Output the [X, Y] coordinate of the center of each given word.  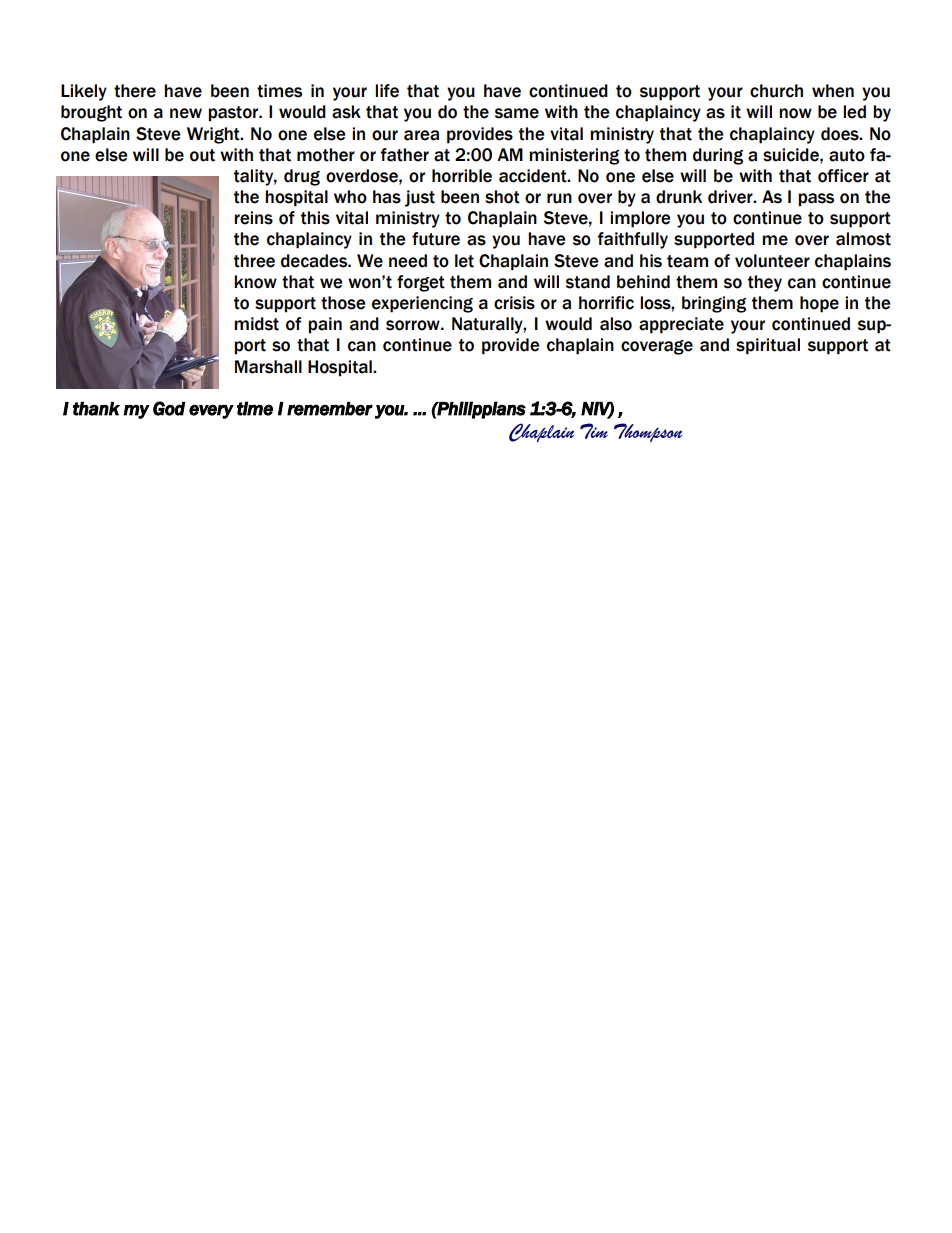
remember [330, 409]
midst [256, 324]
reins [253, 218]
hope [819, 304]
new [186, 113]
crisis [514, 303]
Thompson [648, 433]
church [776, 91]
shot [502, 197]
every [211, 412]
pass [816, 200]
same [517, 113]
